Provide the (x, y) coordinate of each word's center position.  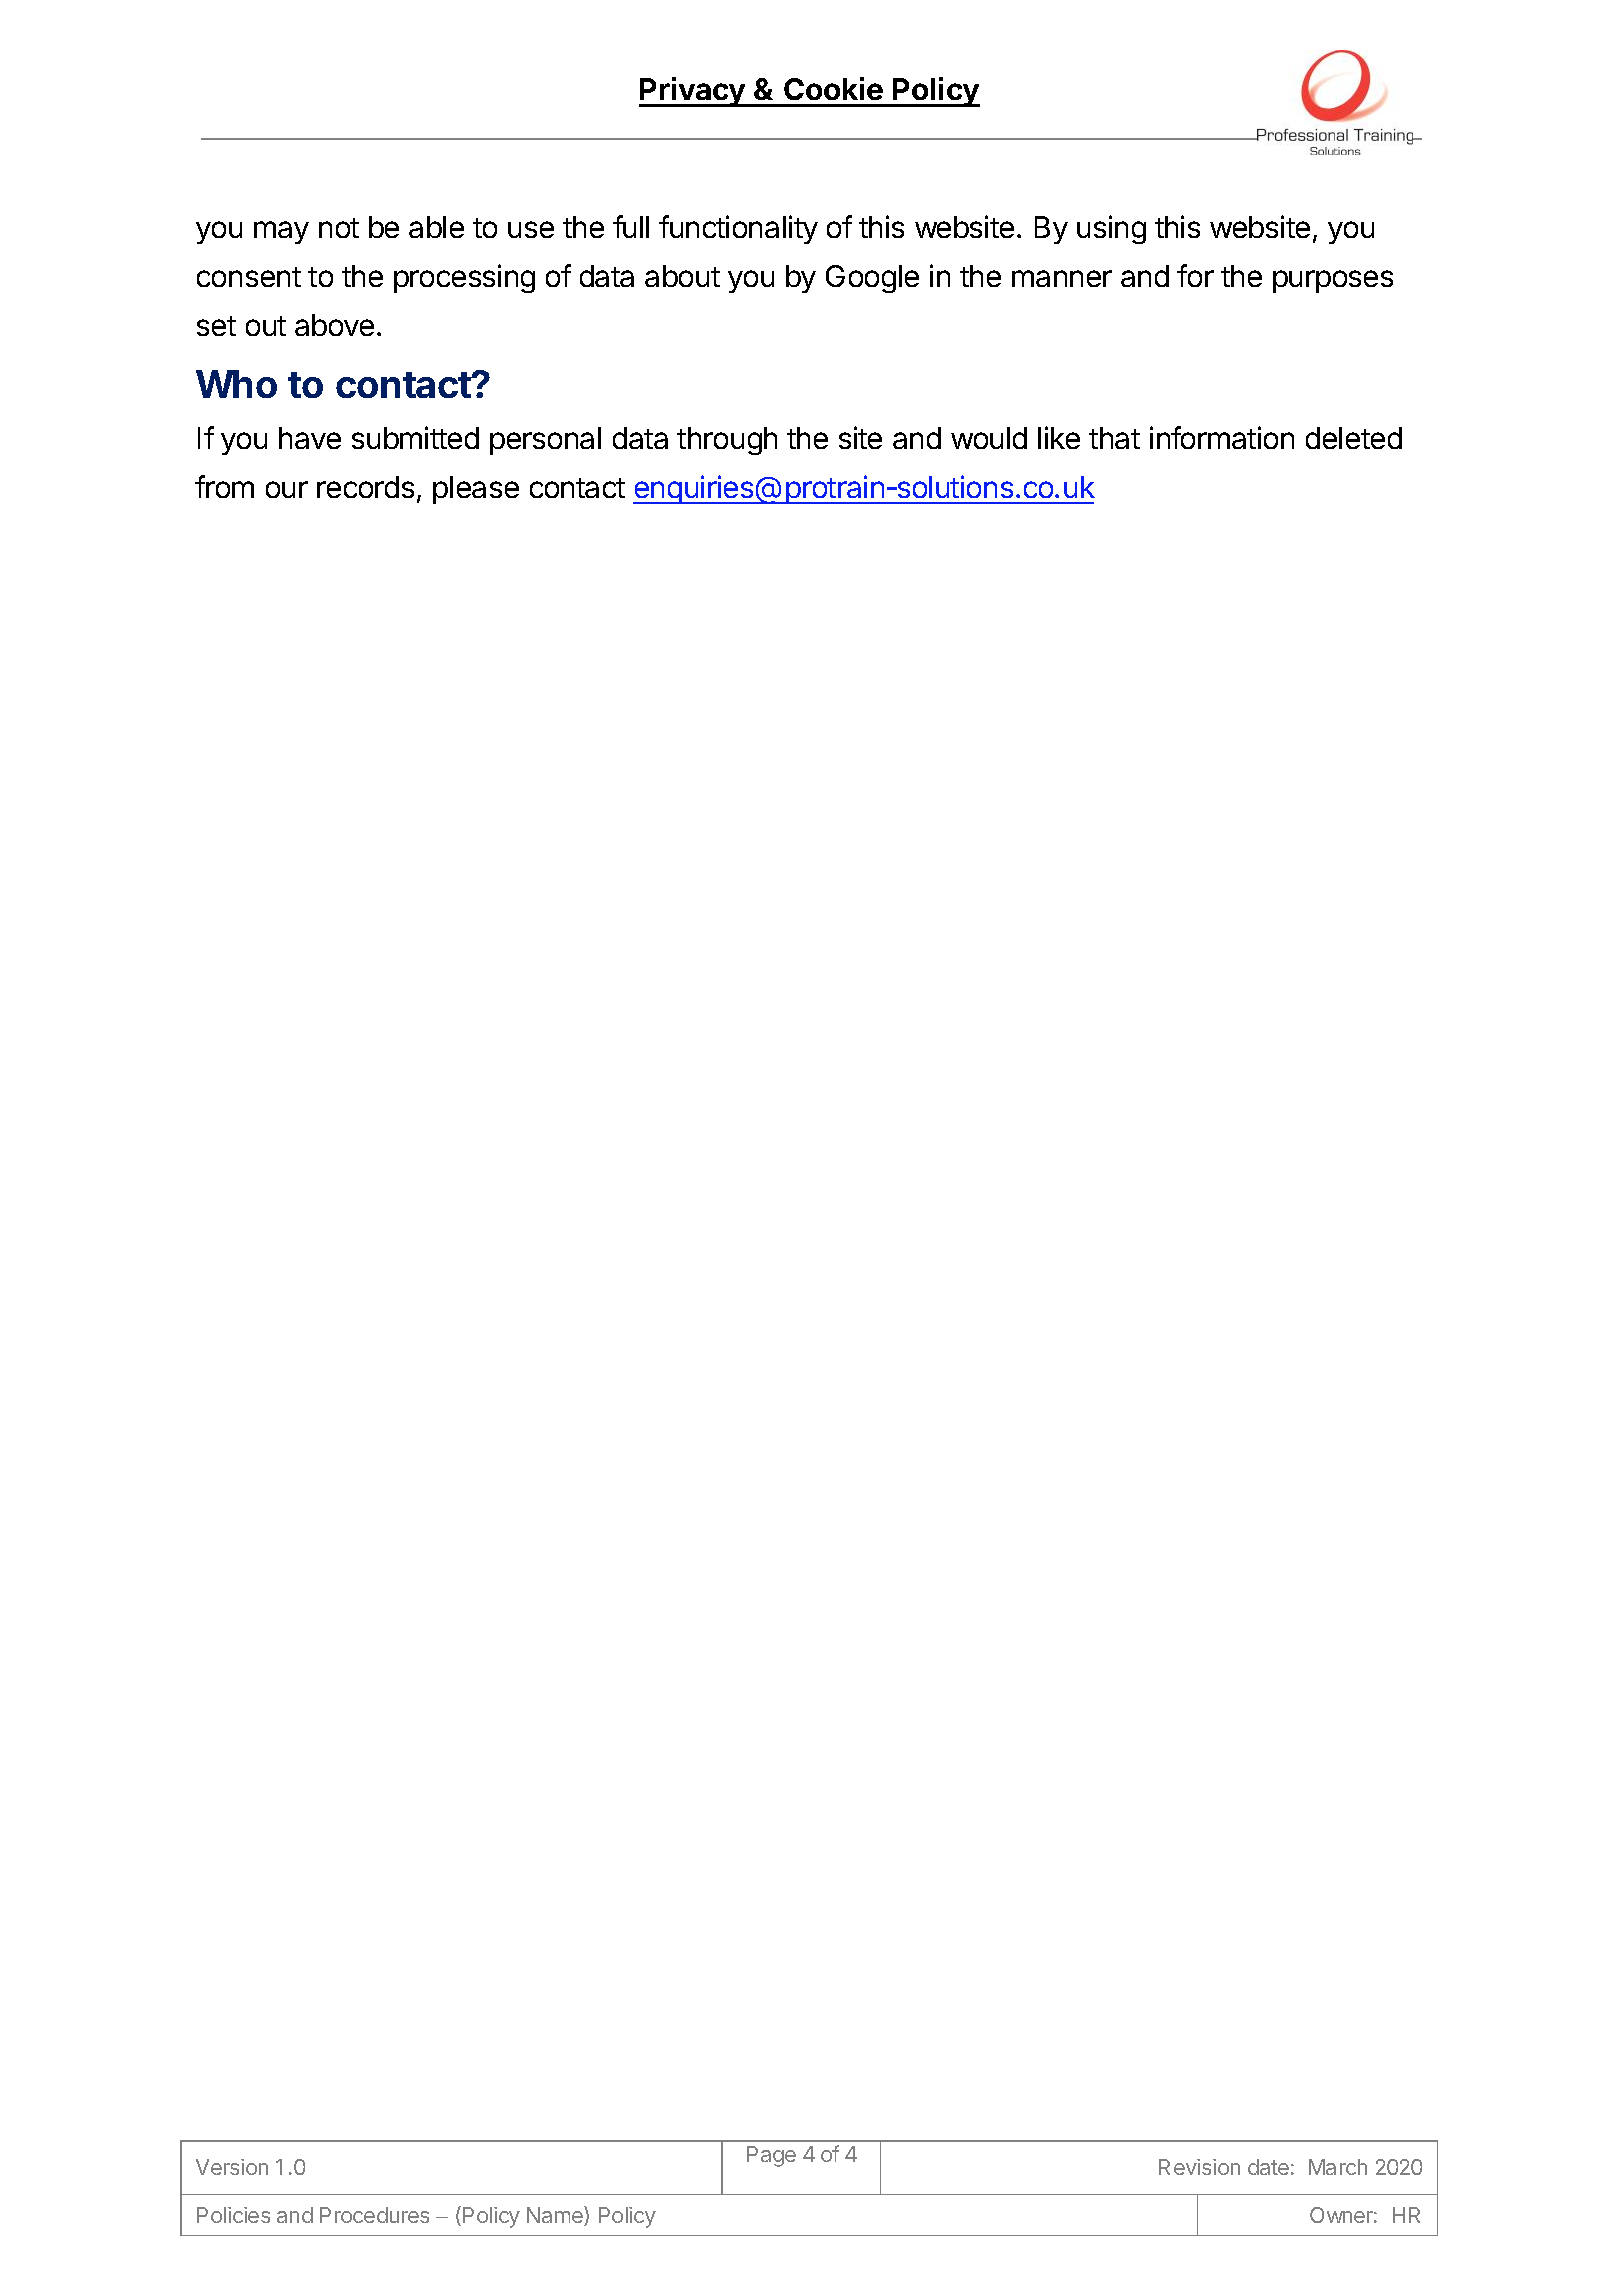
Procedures (374, 2215)
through (727, 441)
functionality (738, 229)
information (1222, 437)
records (365, 487)
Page (771, 2156)
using (1111, 229)
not (339, 228)
